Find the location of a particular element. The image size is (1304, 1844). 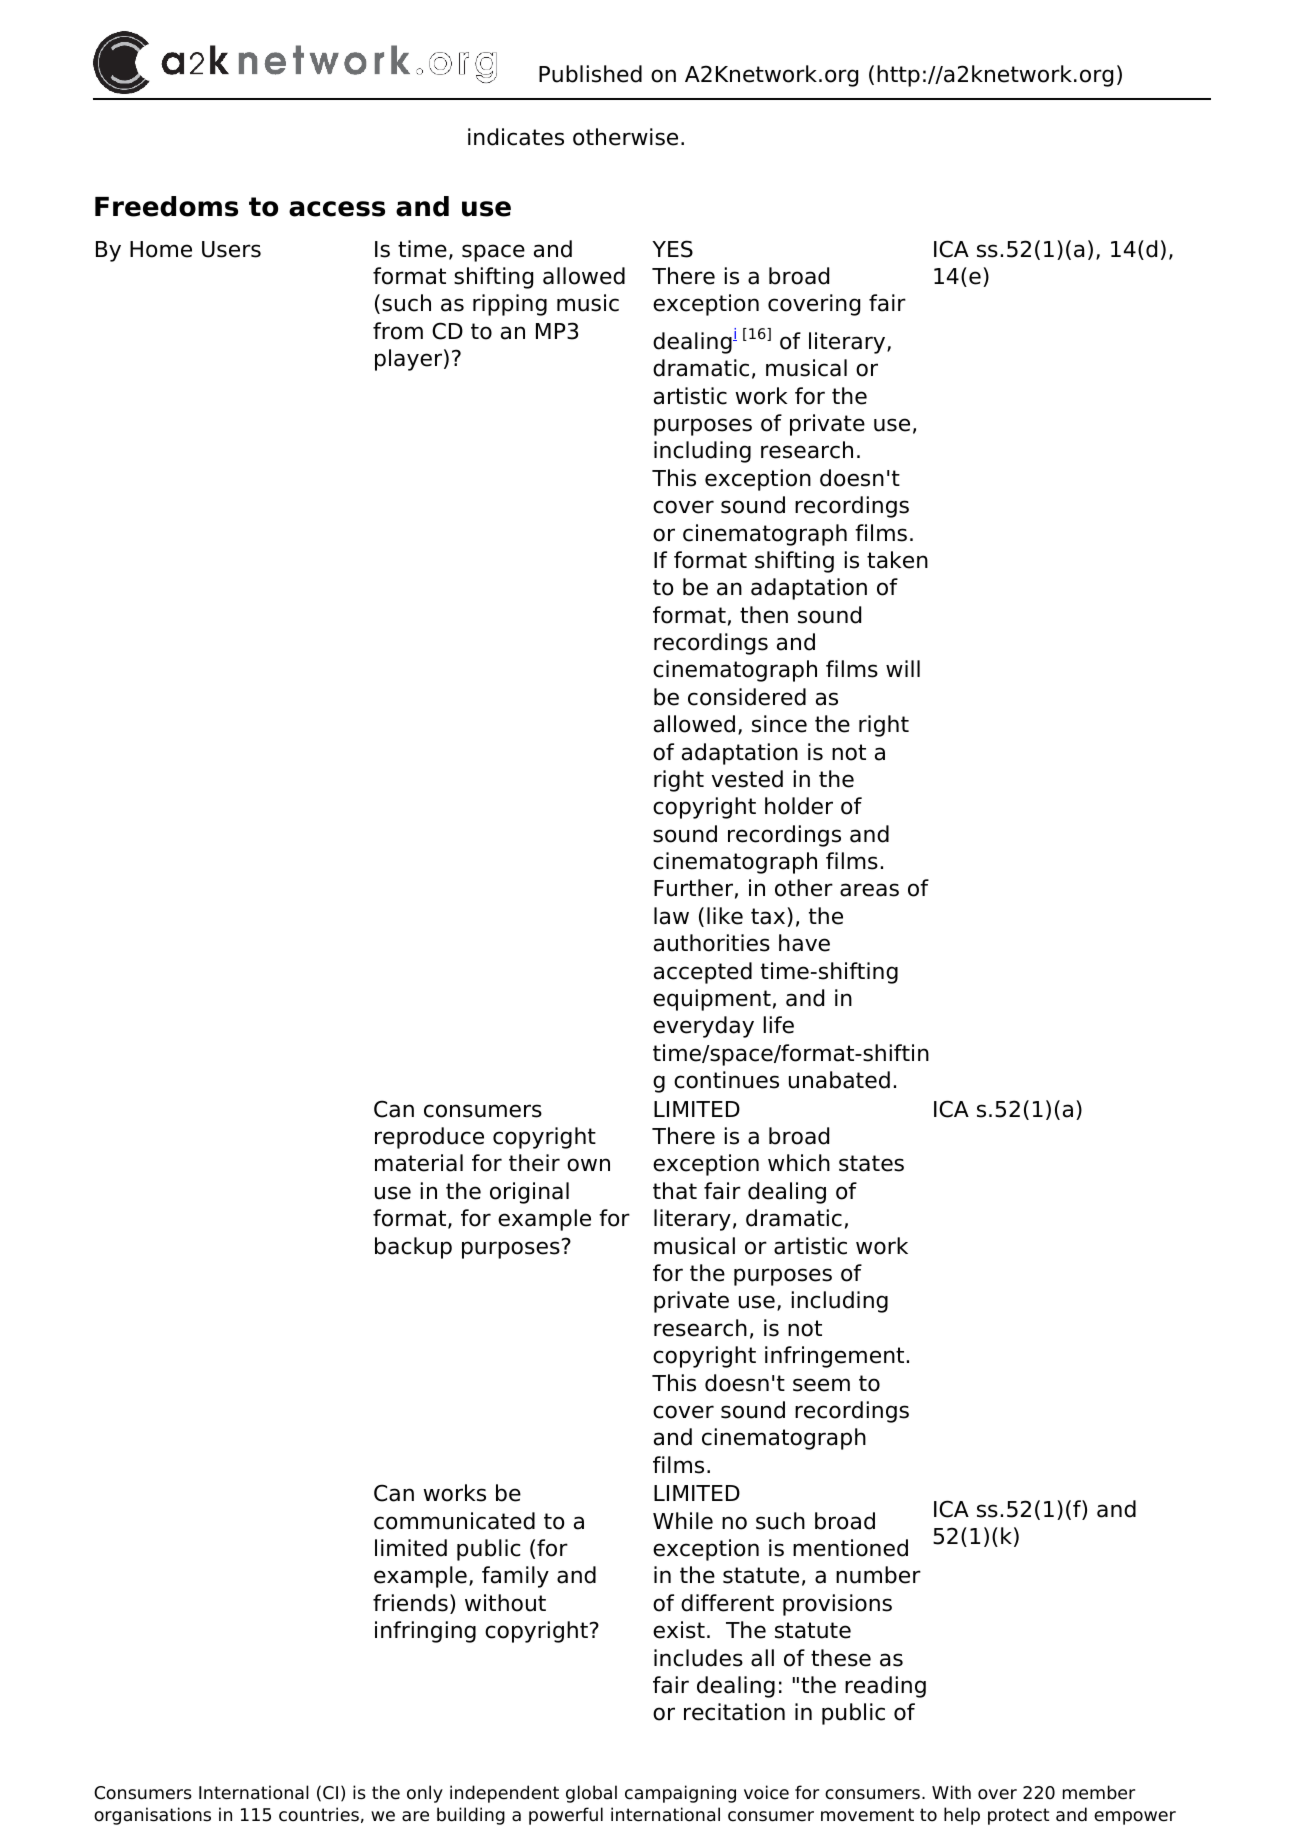

protect is located at coordinates (1019, 1816).
